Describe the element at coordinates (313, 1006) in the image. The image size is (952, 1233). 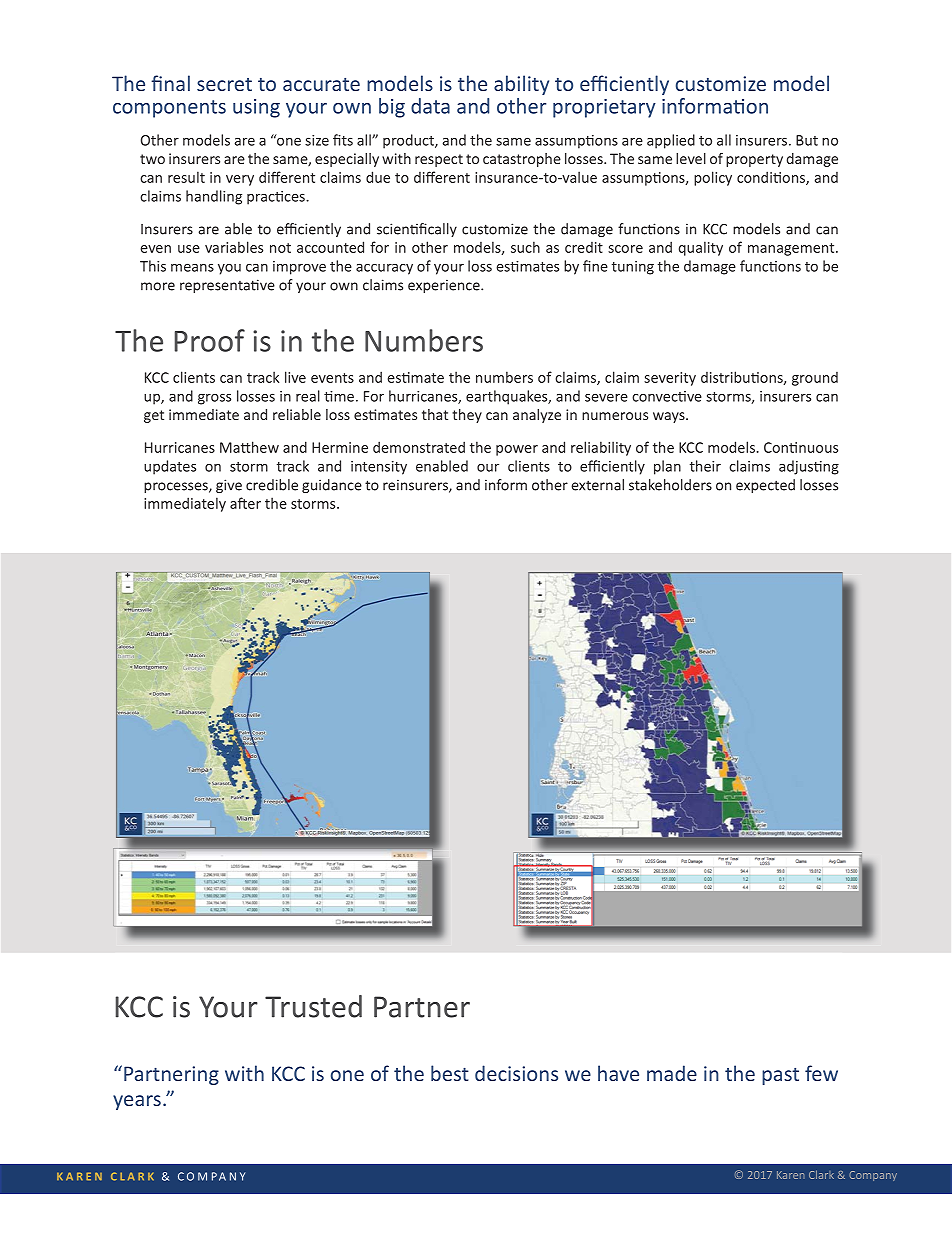
I see `Trusted` at that location.
